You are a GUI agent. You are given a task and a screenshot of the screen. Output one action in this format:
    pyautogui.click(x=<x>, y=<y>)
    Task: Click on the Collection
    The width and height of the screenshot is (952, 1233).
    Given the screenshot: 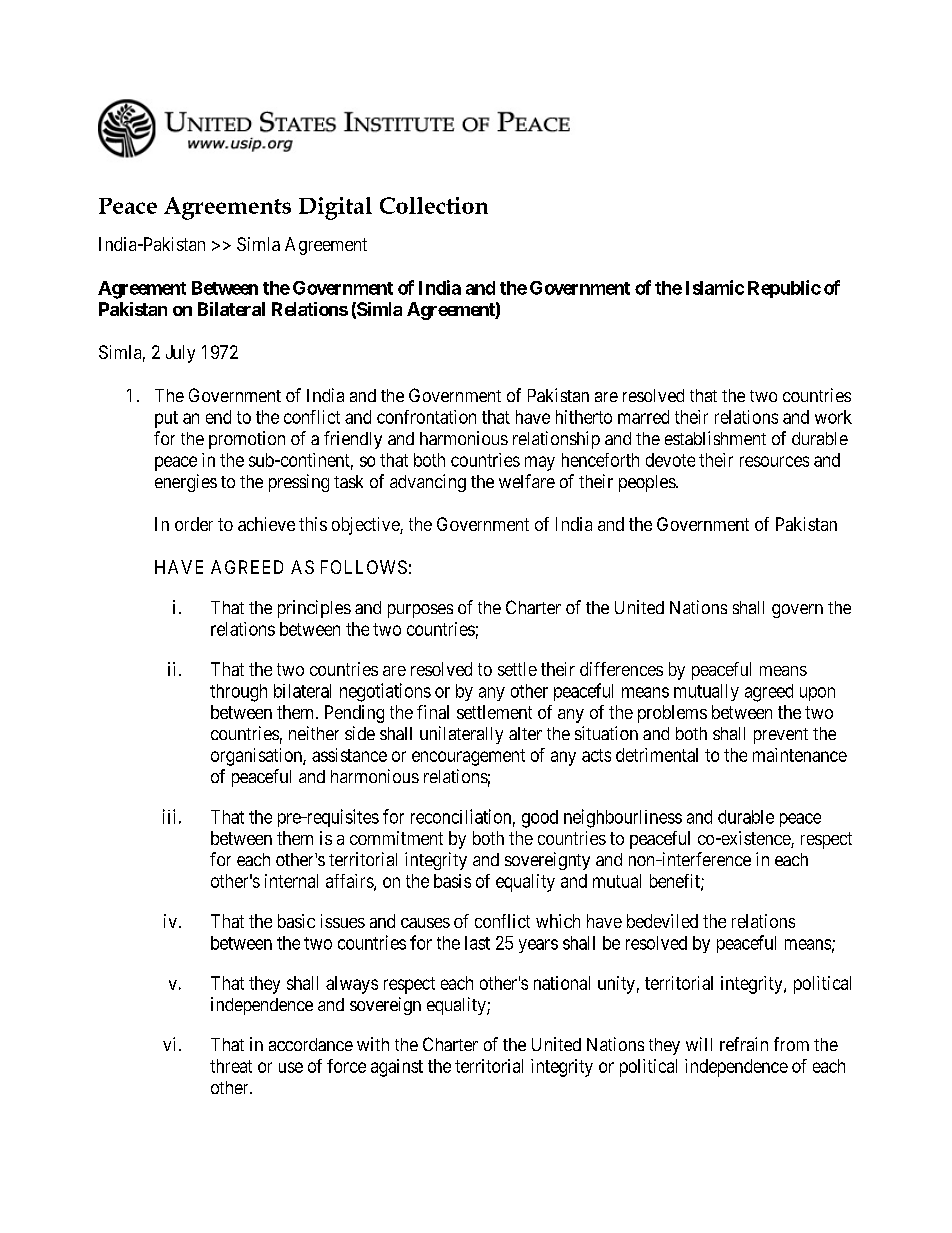 What is the action you would take?
    pyautogui.click(x=434, y=205)
